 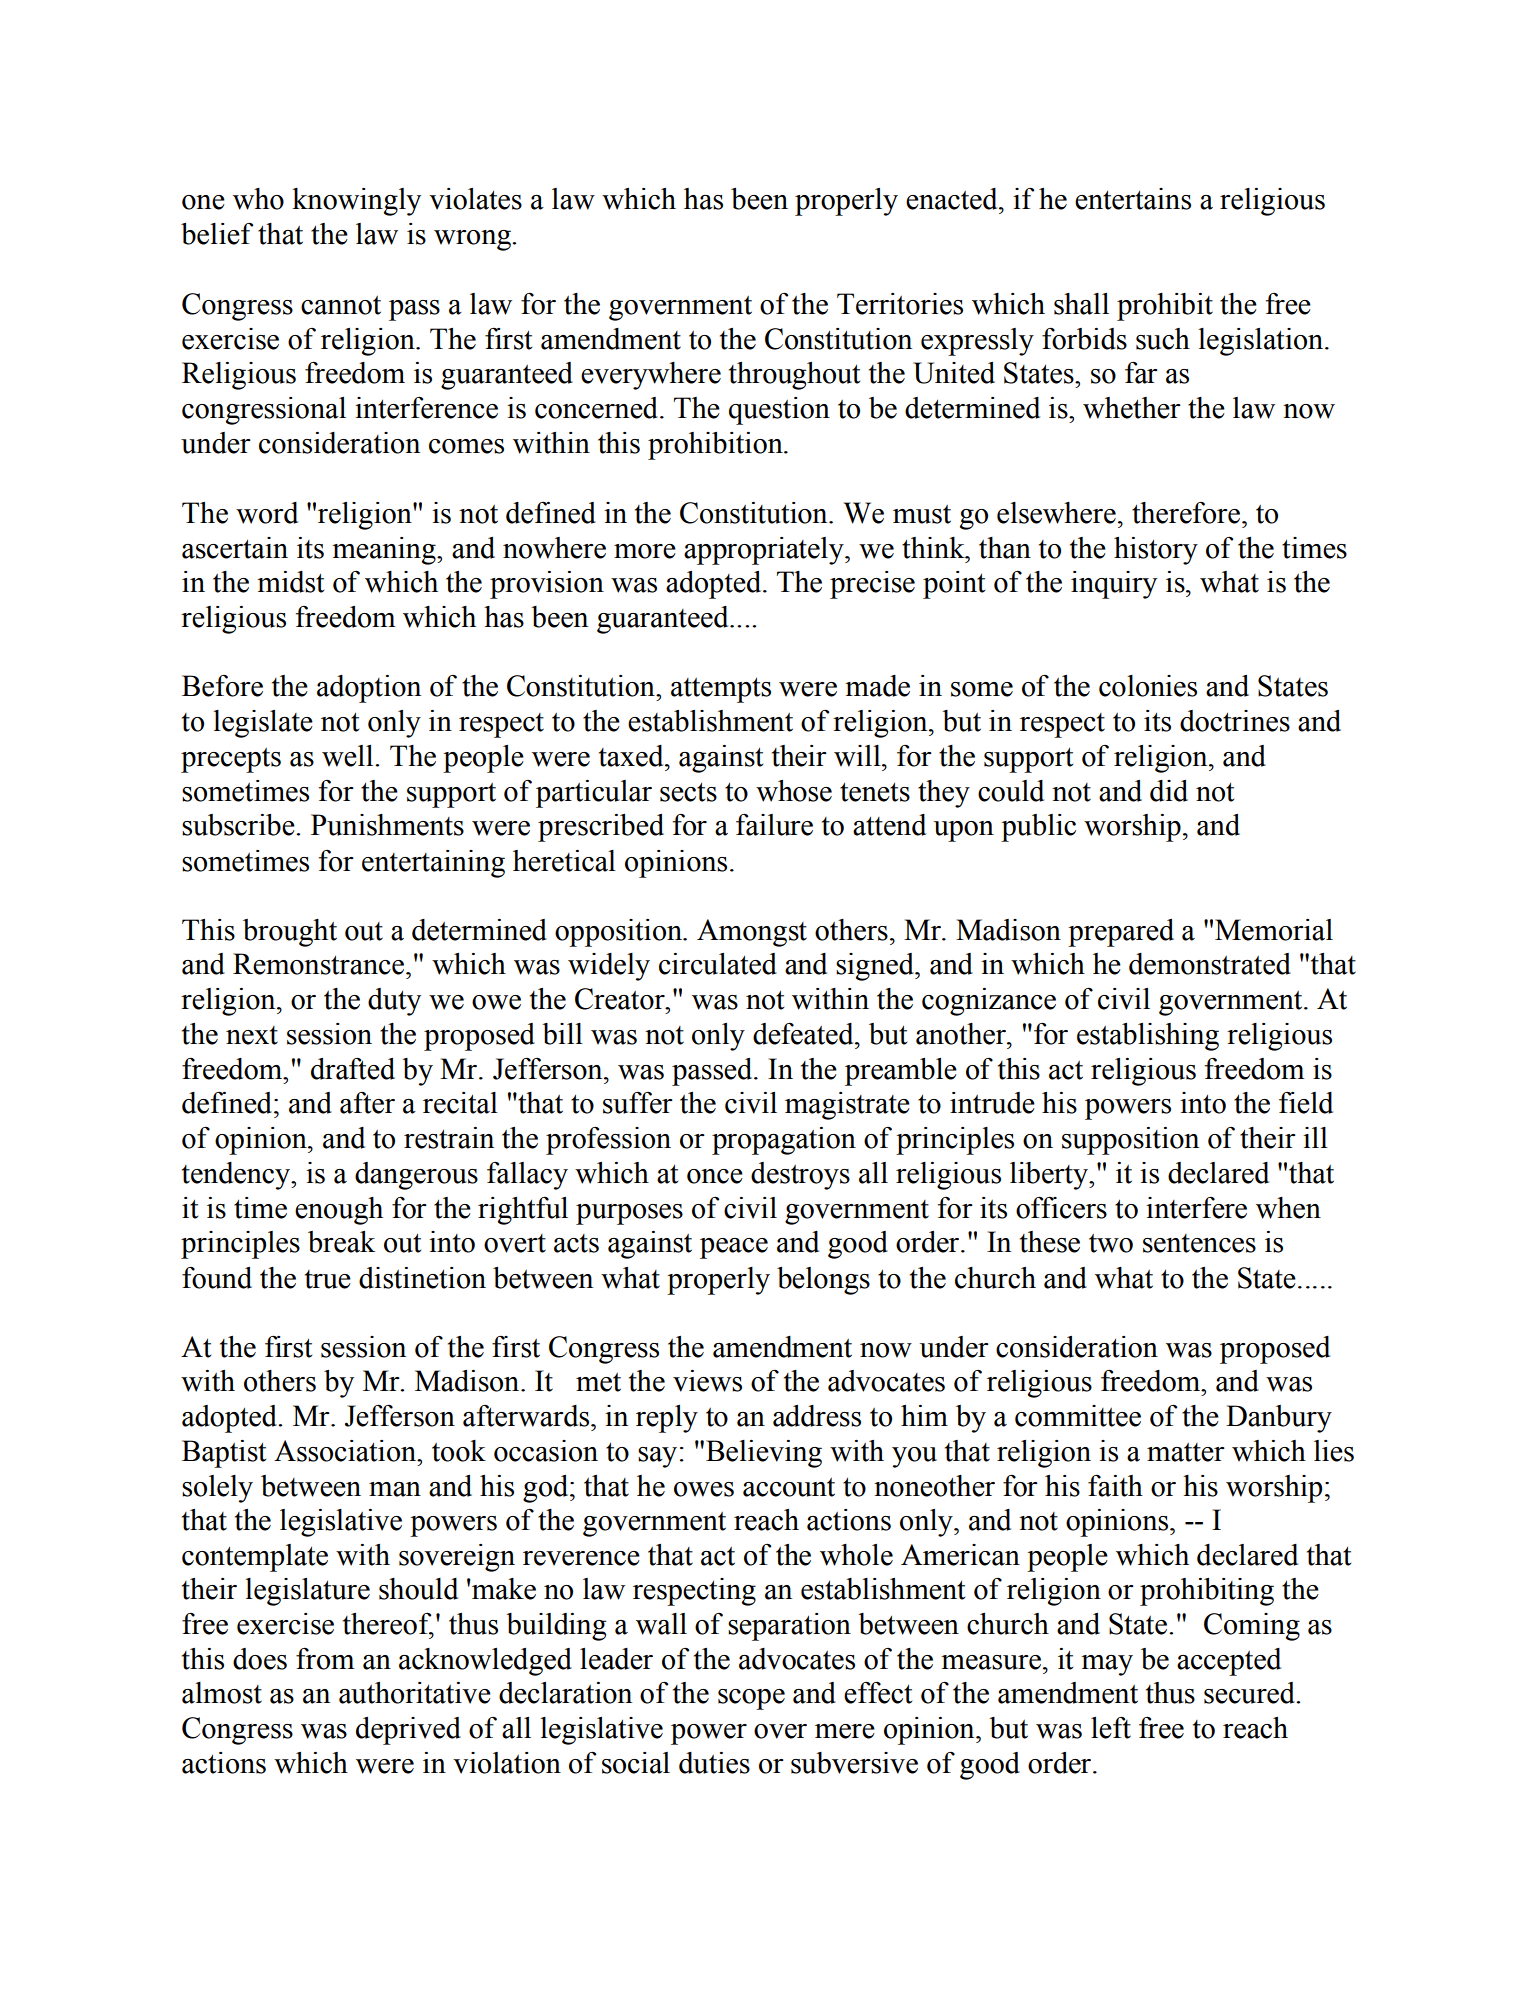 I want to click on knowingly, so click(x=356, y=202).
